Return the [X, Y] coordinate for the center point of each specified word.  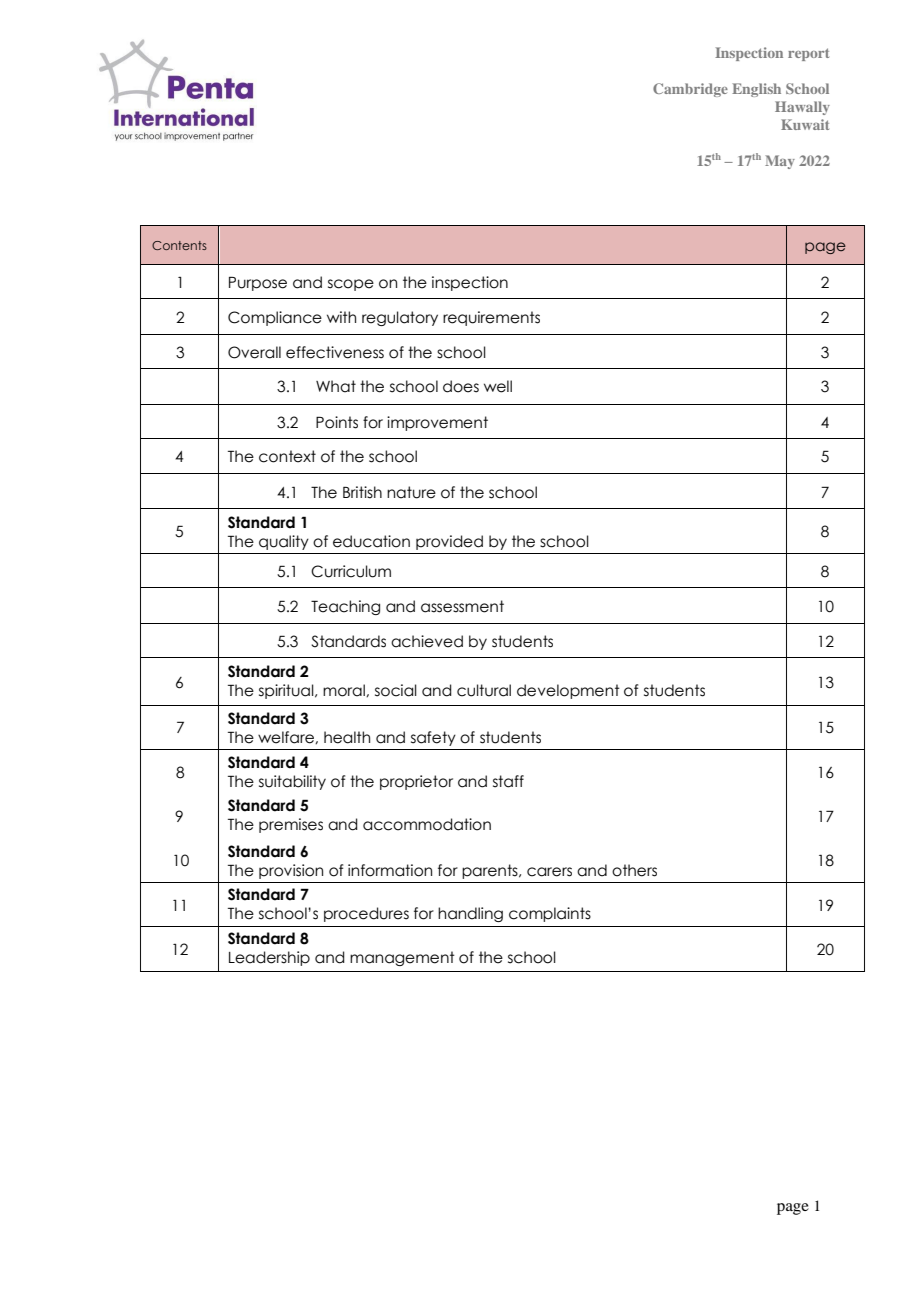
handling [470, 914]
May [780, 162]
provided [449, 542]
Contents [179, 245]
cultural [484, 690]
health [347, 737]
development [568, 691]
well [498, 386]
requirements [491, 318]
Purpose [258, 283]
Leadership [269, 958]
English [756, 90]
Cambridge [690, 90]
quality [284, 542]
